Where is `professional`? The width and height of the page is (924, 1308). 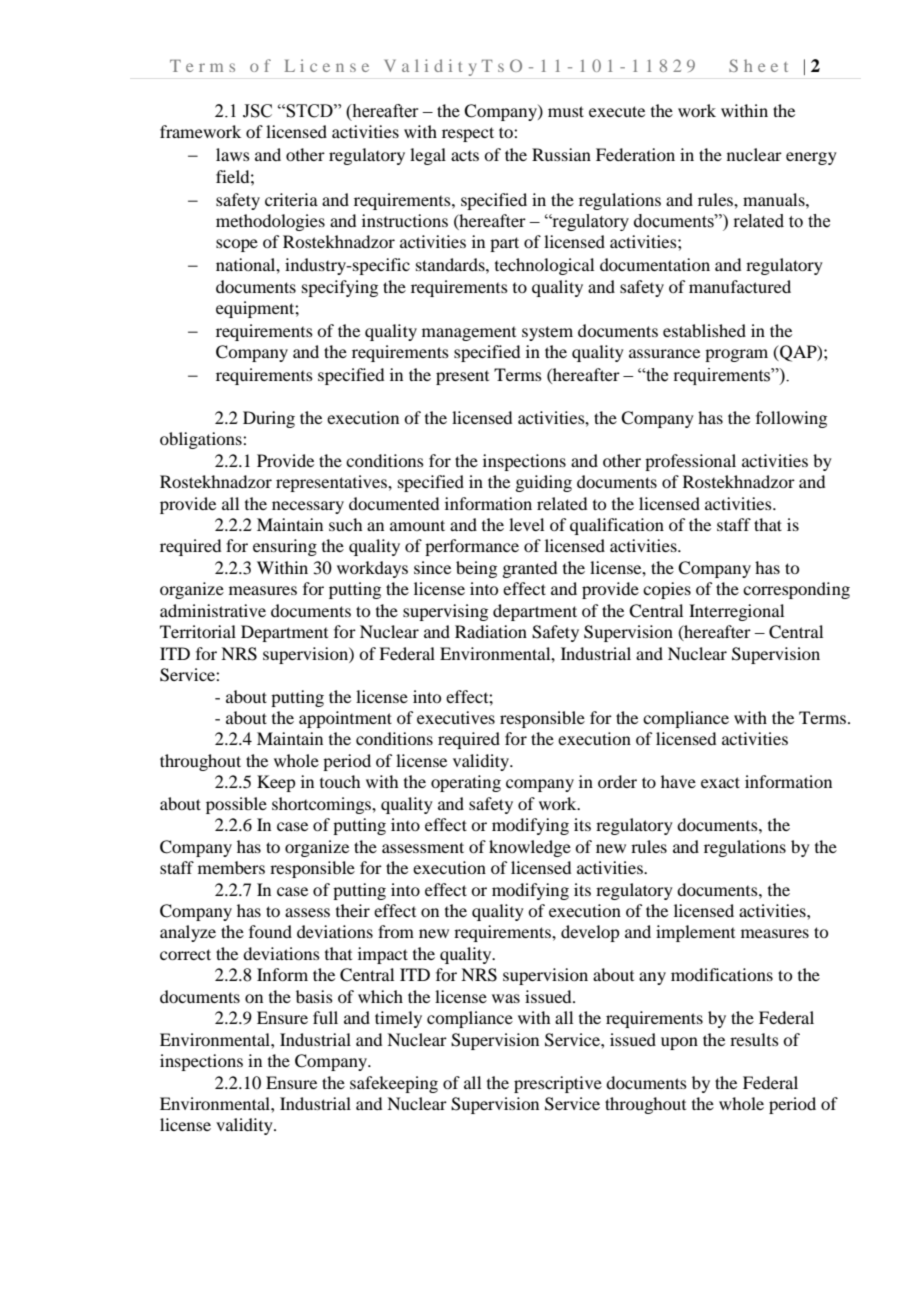 professional is located at coordinates (690, 462).
